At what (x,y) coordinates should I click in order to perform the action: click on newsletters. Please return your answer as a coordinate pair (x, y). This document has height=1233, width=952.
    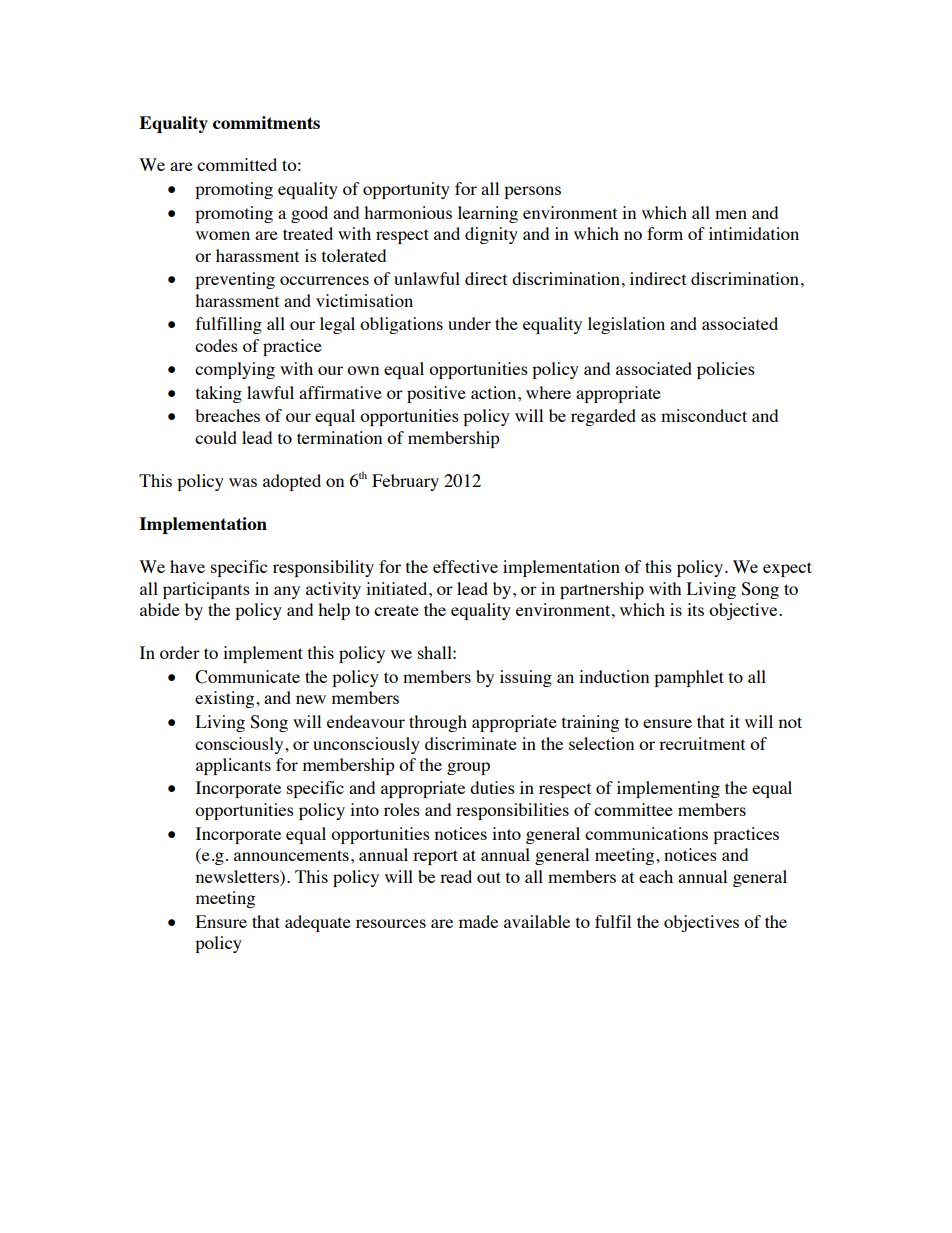
    Looking at the image, I should click on (238, 876).
